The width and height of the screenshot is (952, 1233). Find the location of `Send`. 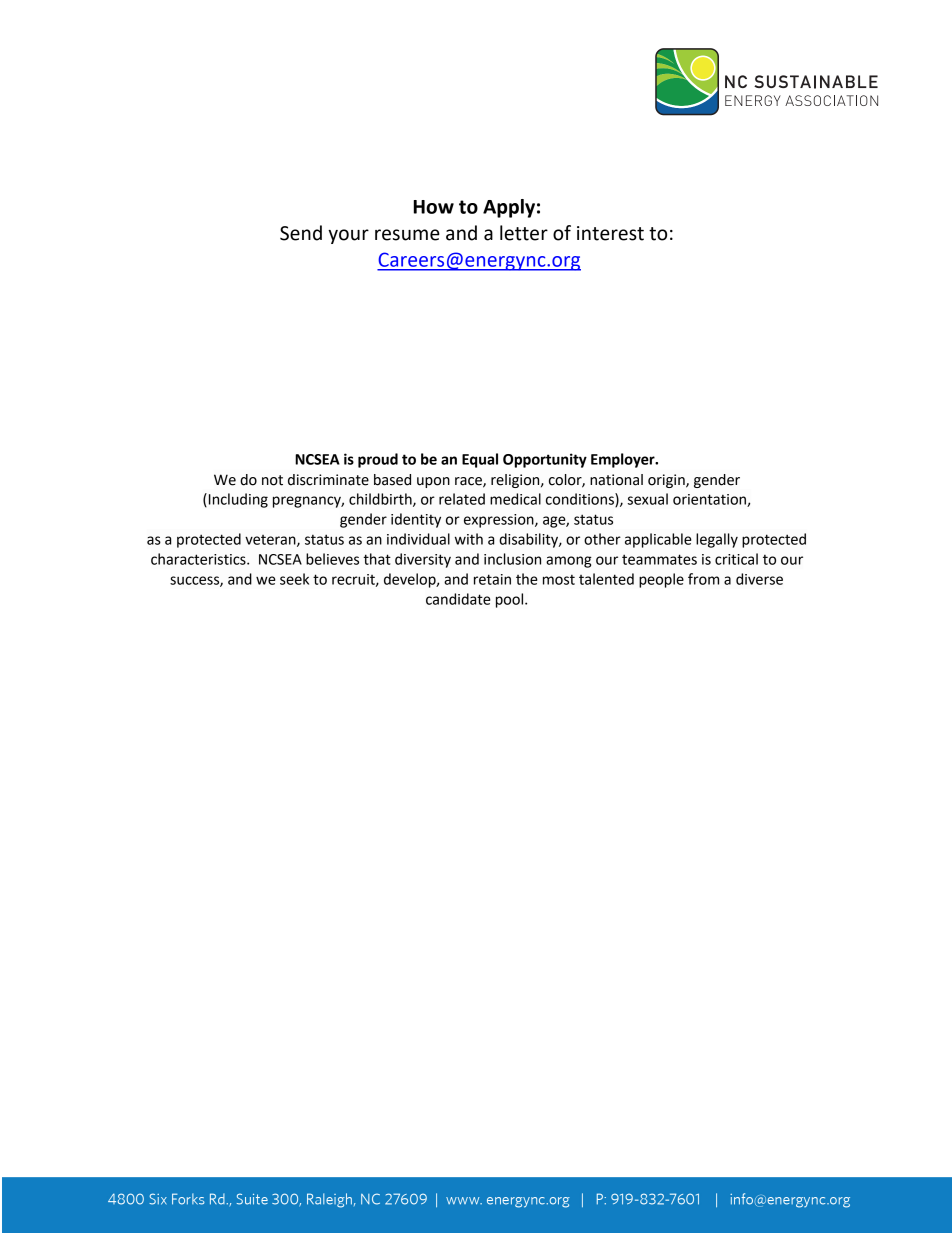

Send is located at coordinates (301, 233).
